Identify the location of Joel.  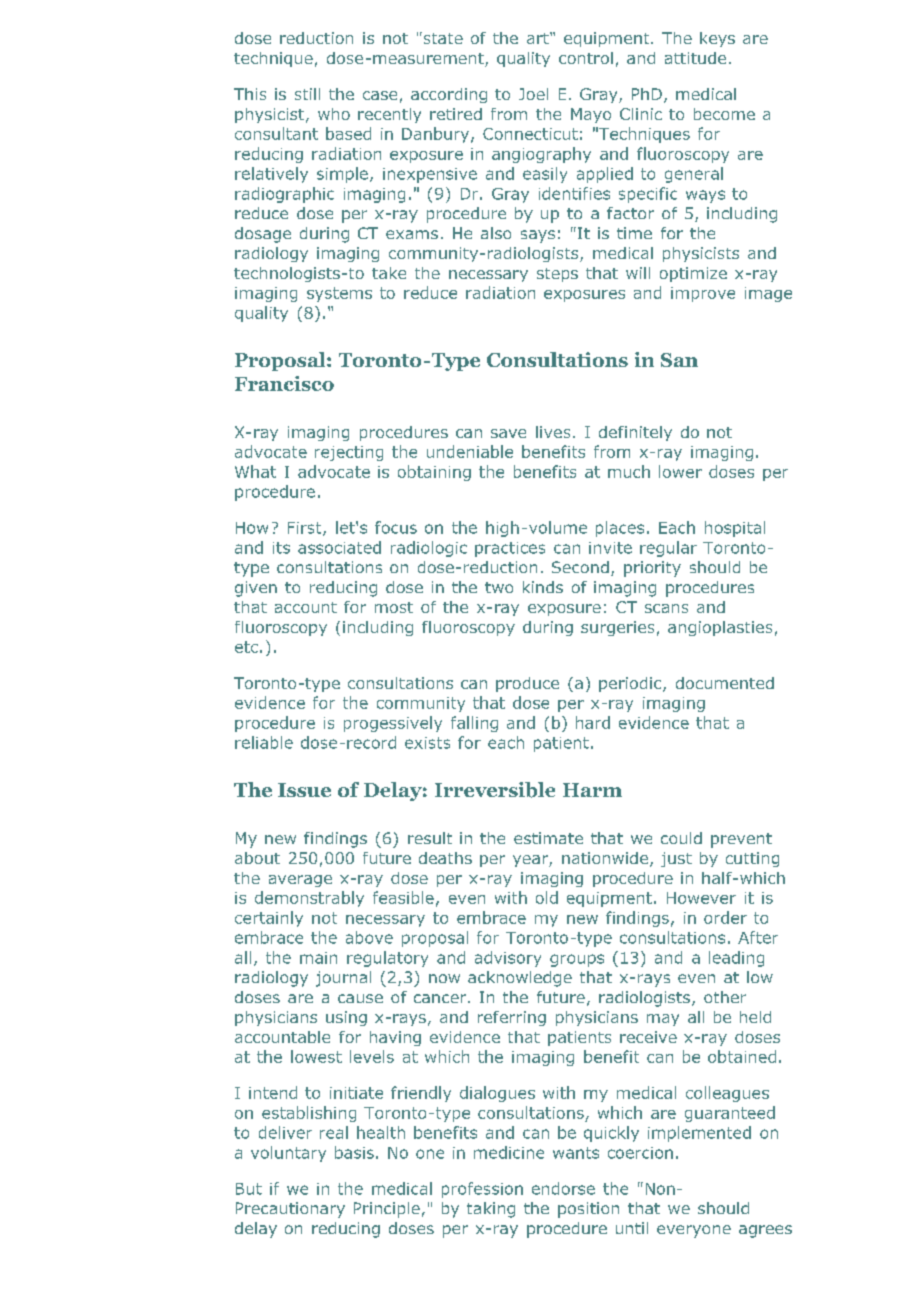
(533, 94).
